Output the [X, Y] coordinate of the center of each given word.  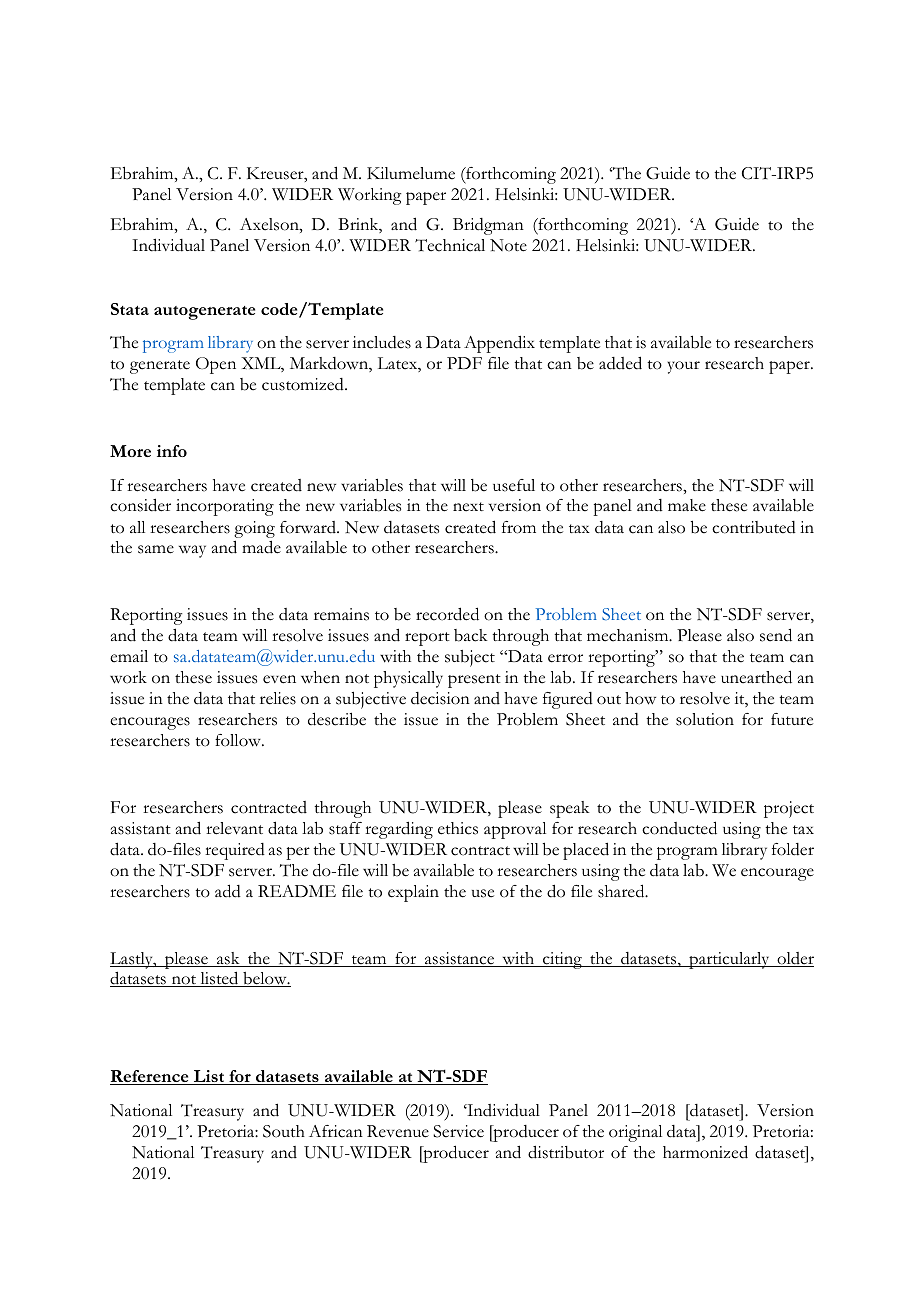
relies [278, 698]
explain [413, 893]
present [474, 681]
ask [228, 959]
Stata [130, 309]
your [683, 367]
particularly [729, 960]
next [468, 507]
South [284, 1131]
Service [458, 1131]
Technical [450, 245]
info [172, 451]
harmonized [705, 1152]
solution [705, 719]
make [687, 505]
